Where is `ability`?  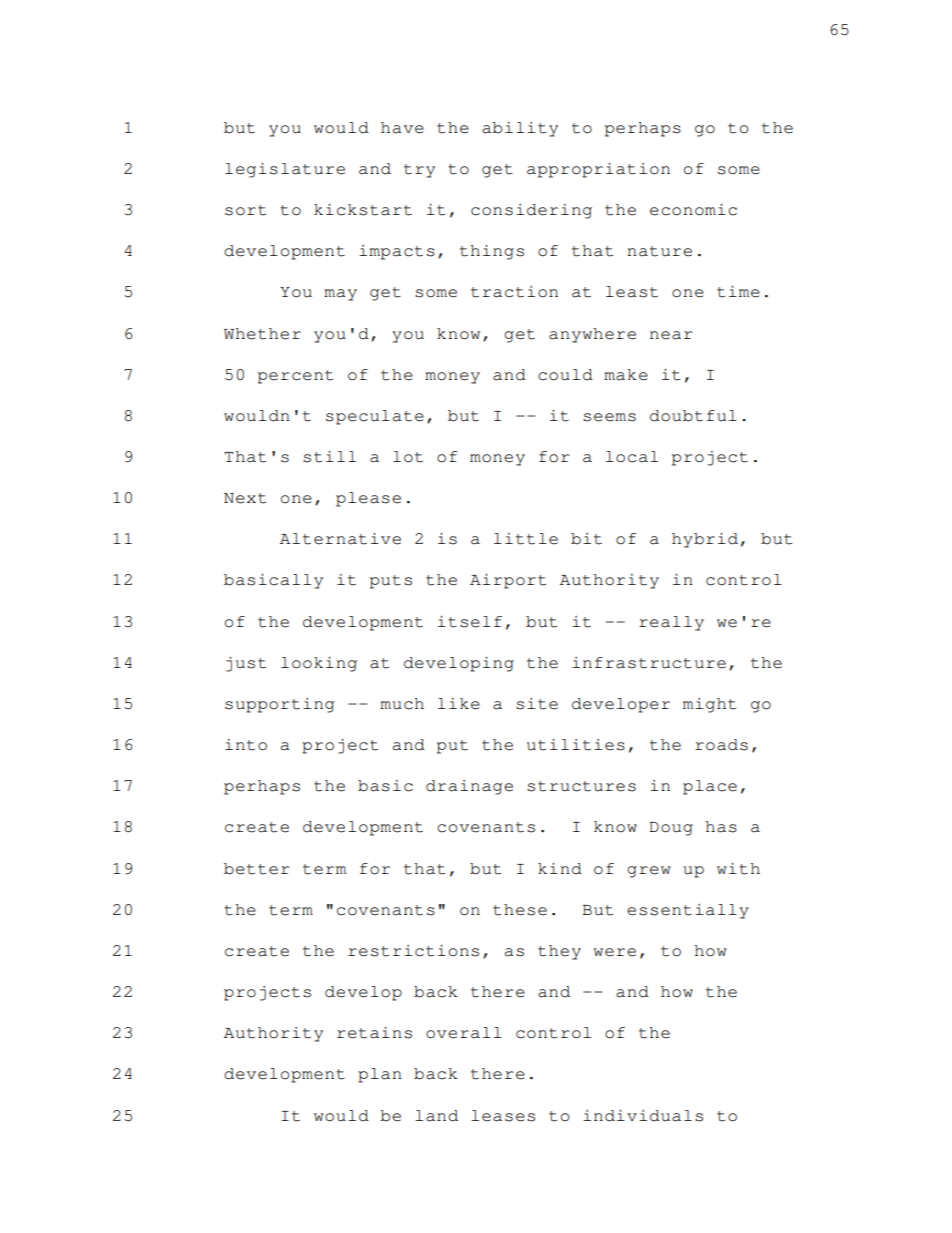 ability is located at coordinates (520, 129).
